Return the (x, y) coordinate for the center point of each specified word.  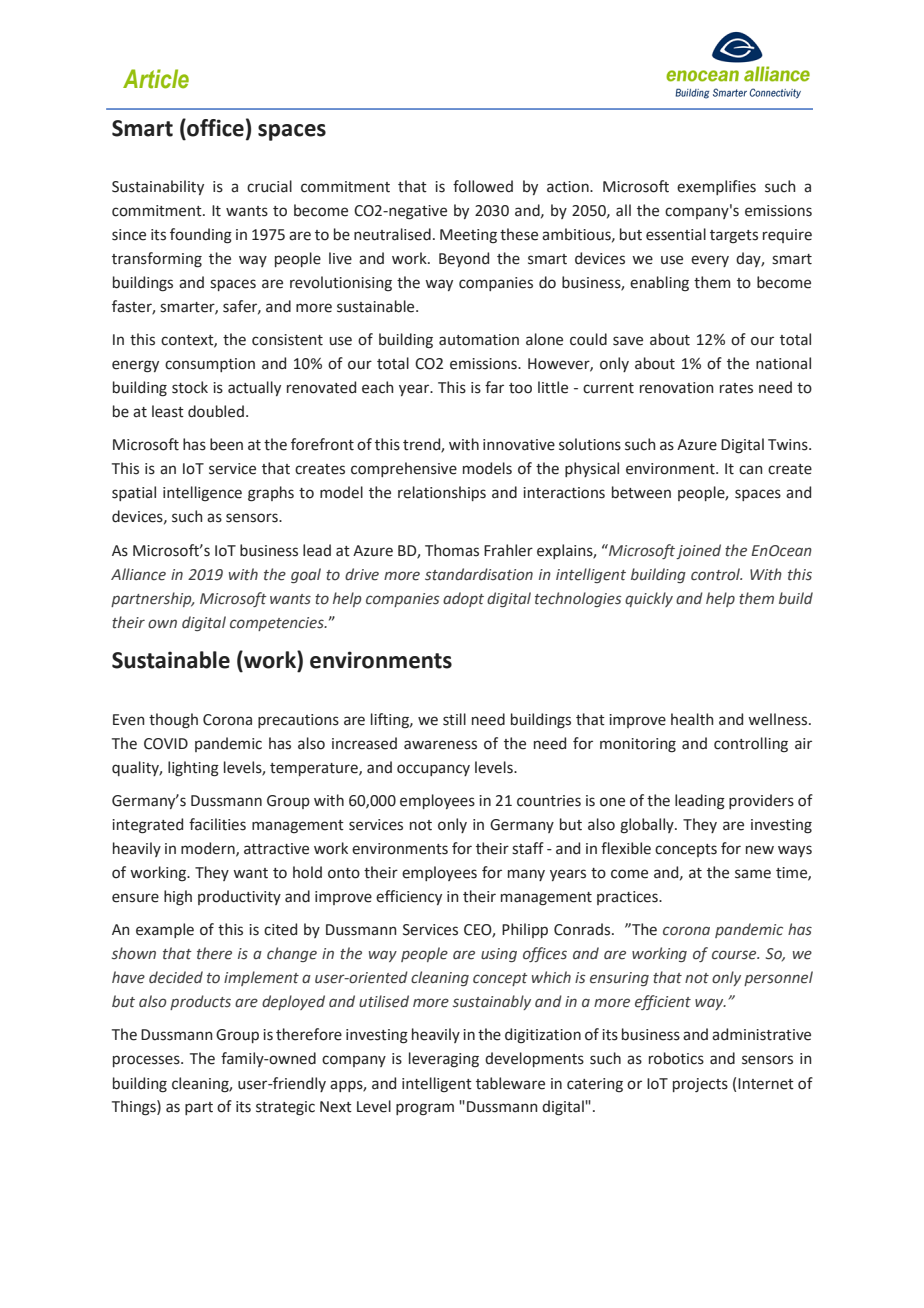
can (750, 470)
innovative (519, 445)
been (226, 444)
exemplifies (716, 187)
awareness (440, 745)
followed (483, 186)
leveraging (444, 1060)
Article (156, 79)
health (692, 719)
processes (147, 1061)
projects (700, 1085)
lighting (193, 769)
